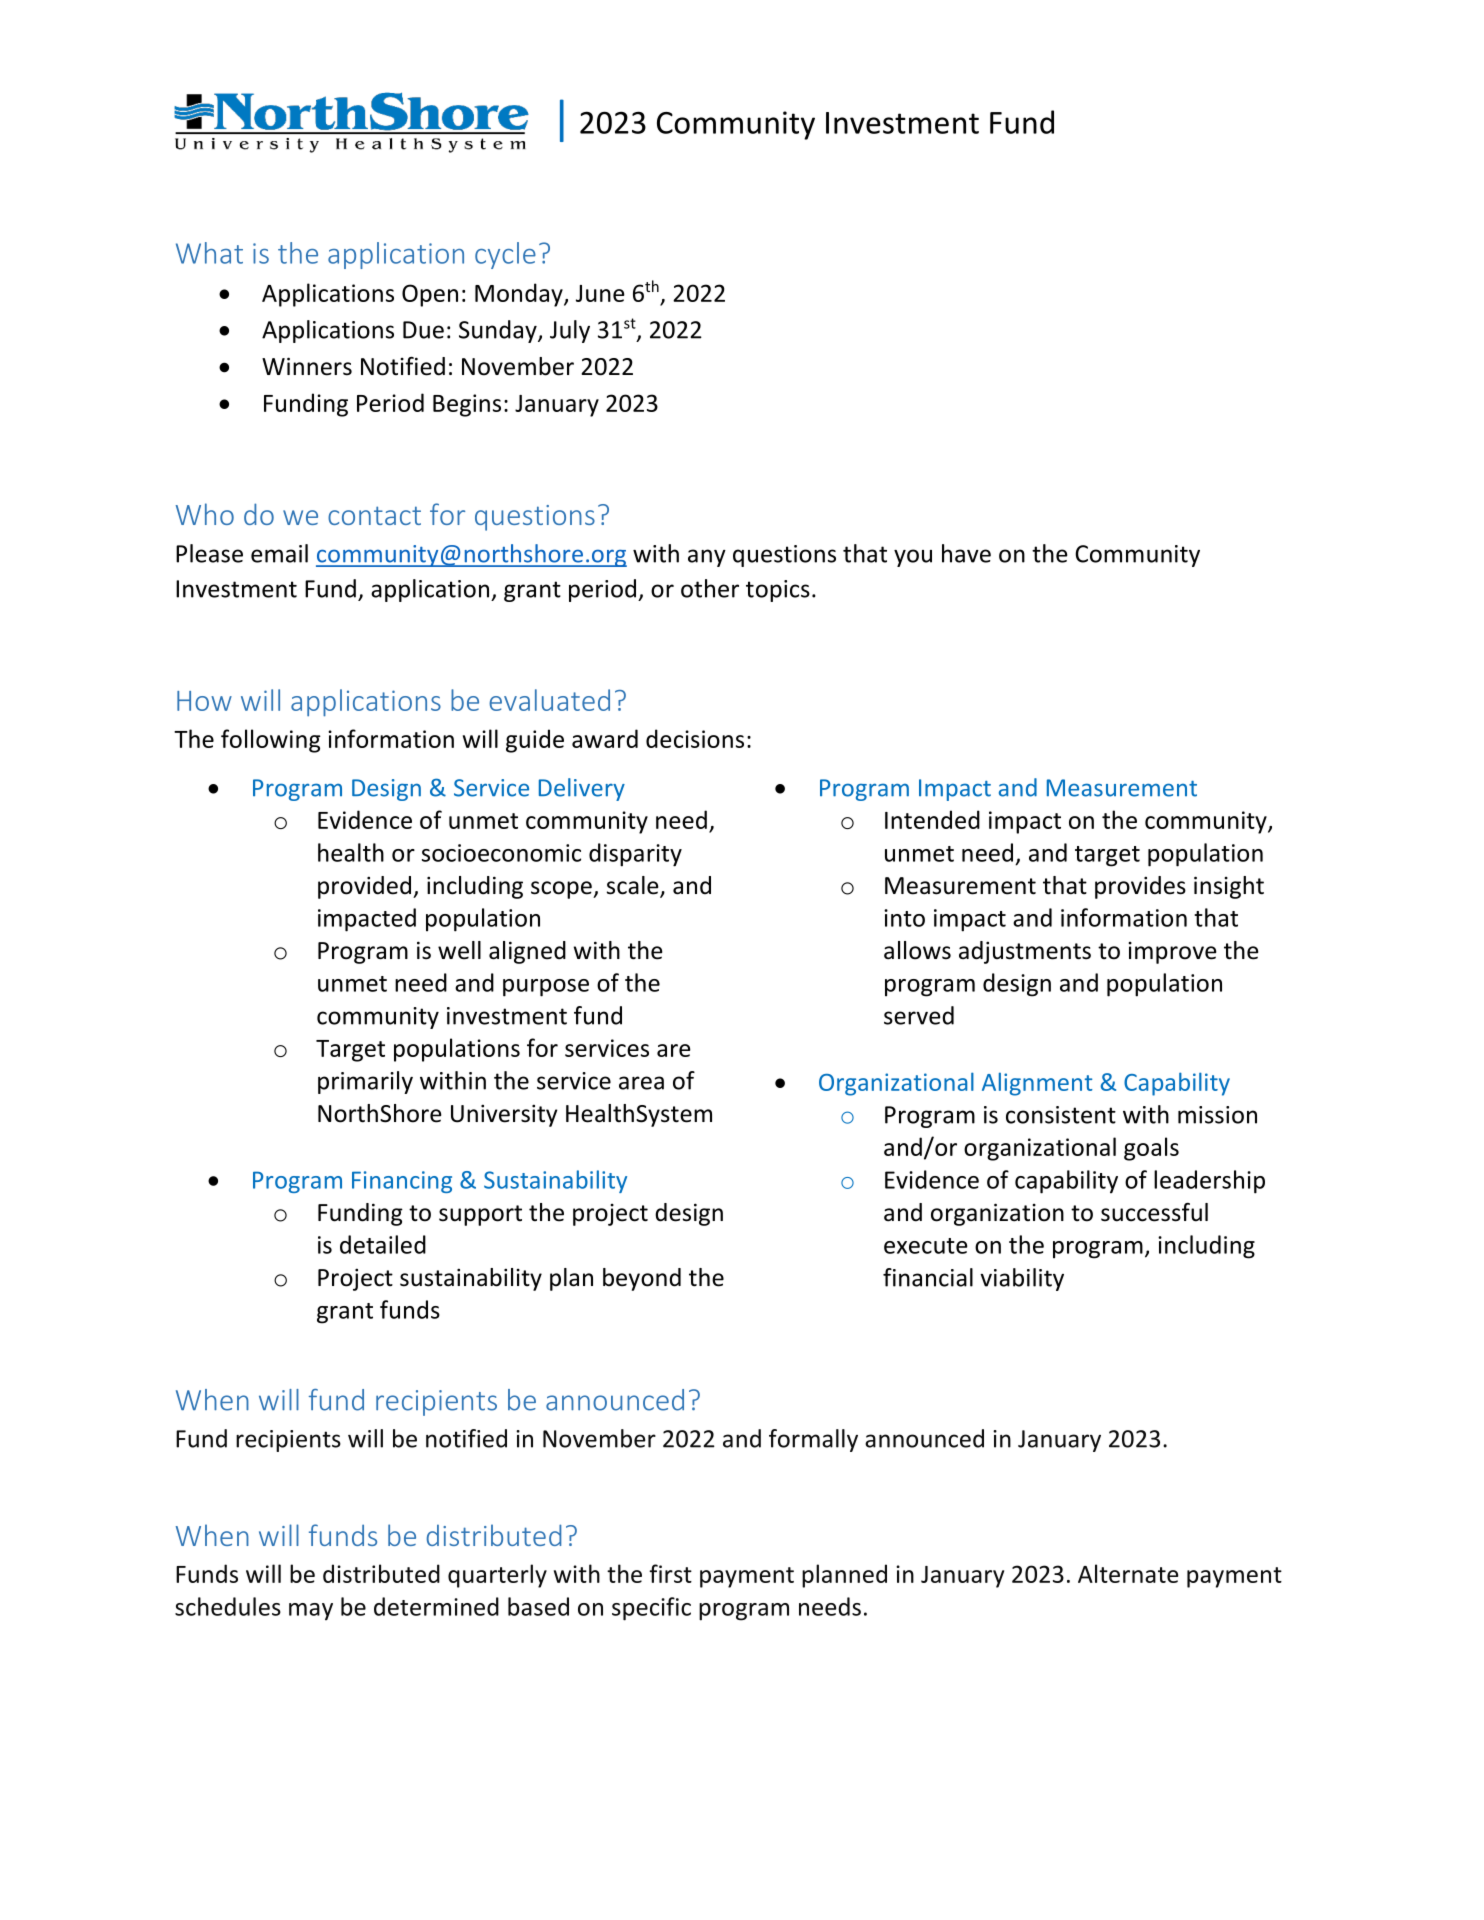 This screenshot has width=1484, height=1920. What do you see at coordinates (641, 1083) in the screenshot?
I see `area` at bounding box center [641, 1083].
